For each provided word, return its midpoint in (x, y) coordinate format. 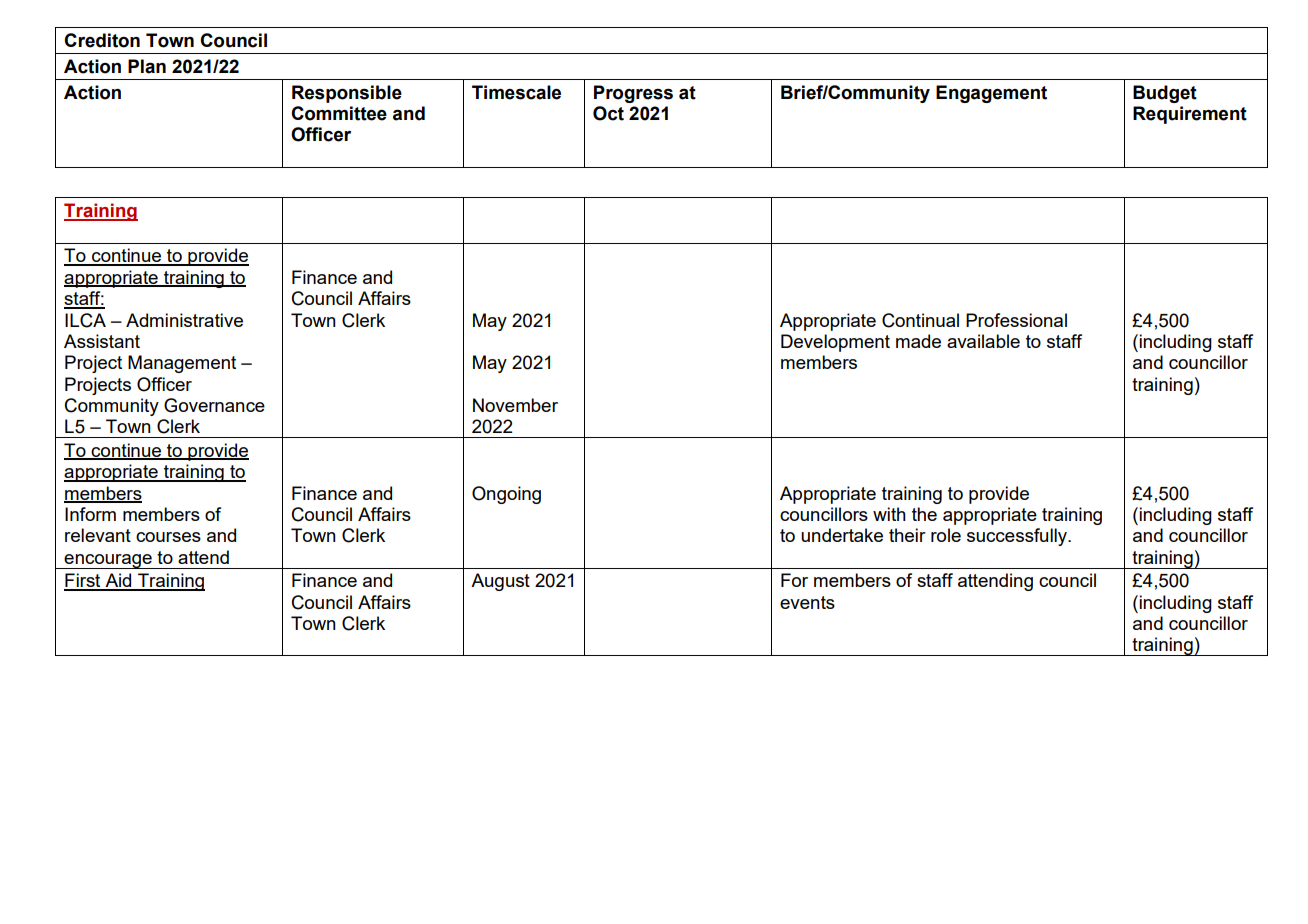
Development (835, 343)
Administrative (184, 320)
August (500, 582)
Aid (118, 581)
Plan (147, 66)
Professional (1016, 320)
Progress (633, 94)
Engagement (991, 94)
